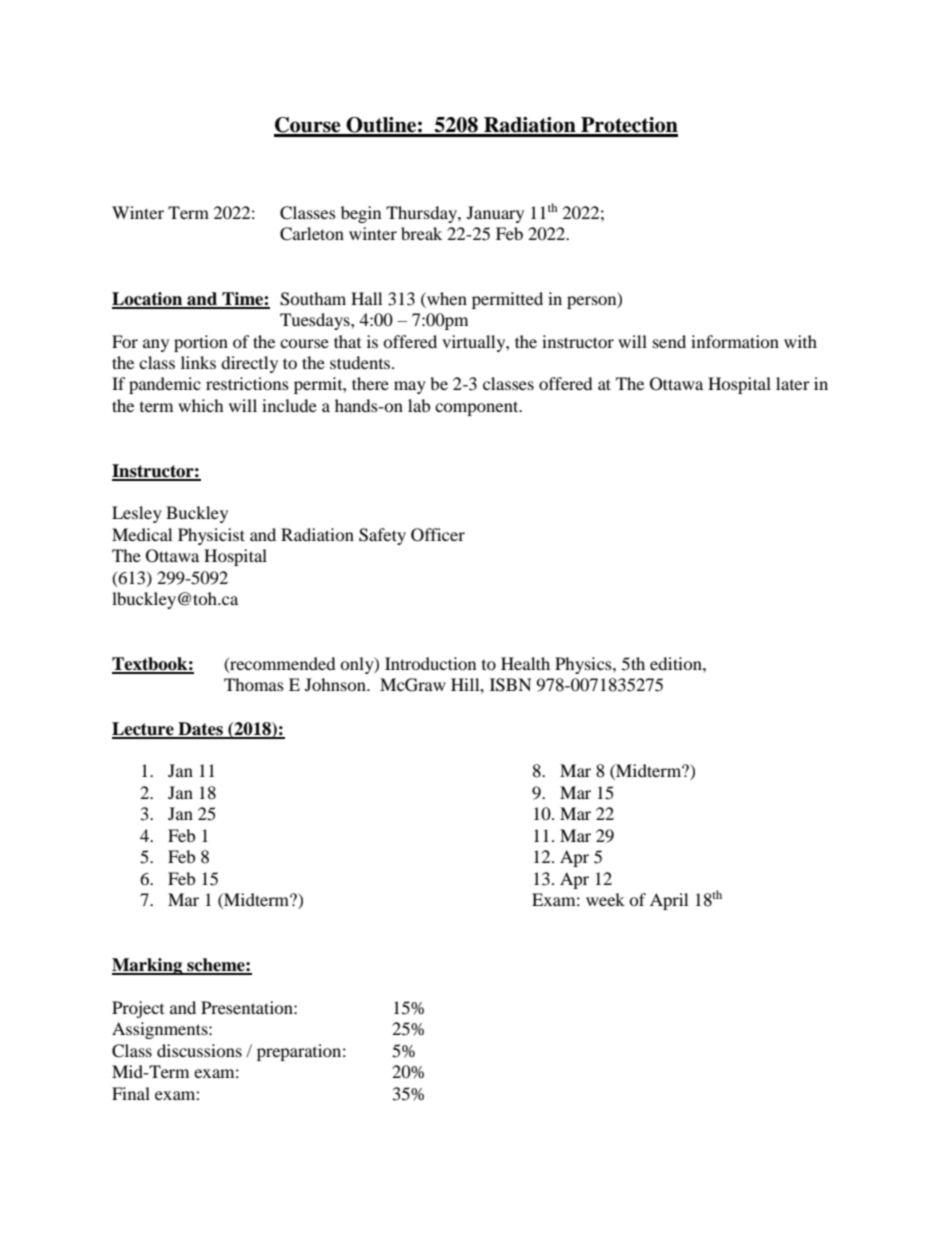 The image size is (952, 1233). What do you see at coordinates (201, 405) in the screenshot?
I see `which` at bounding box center [201, 405].
